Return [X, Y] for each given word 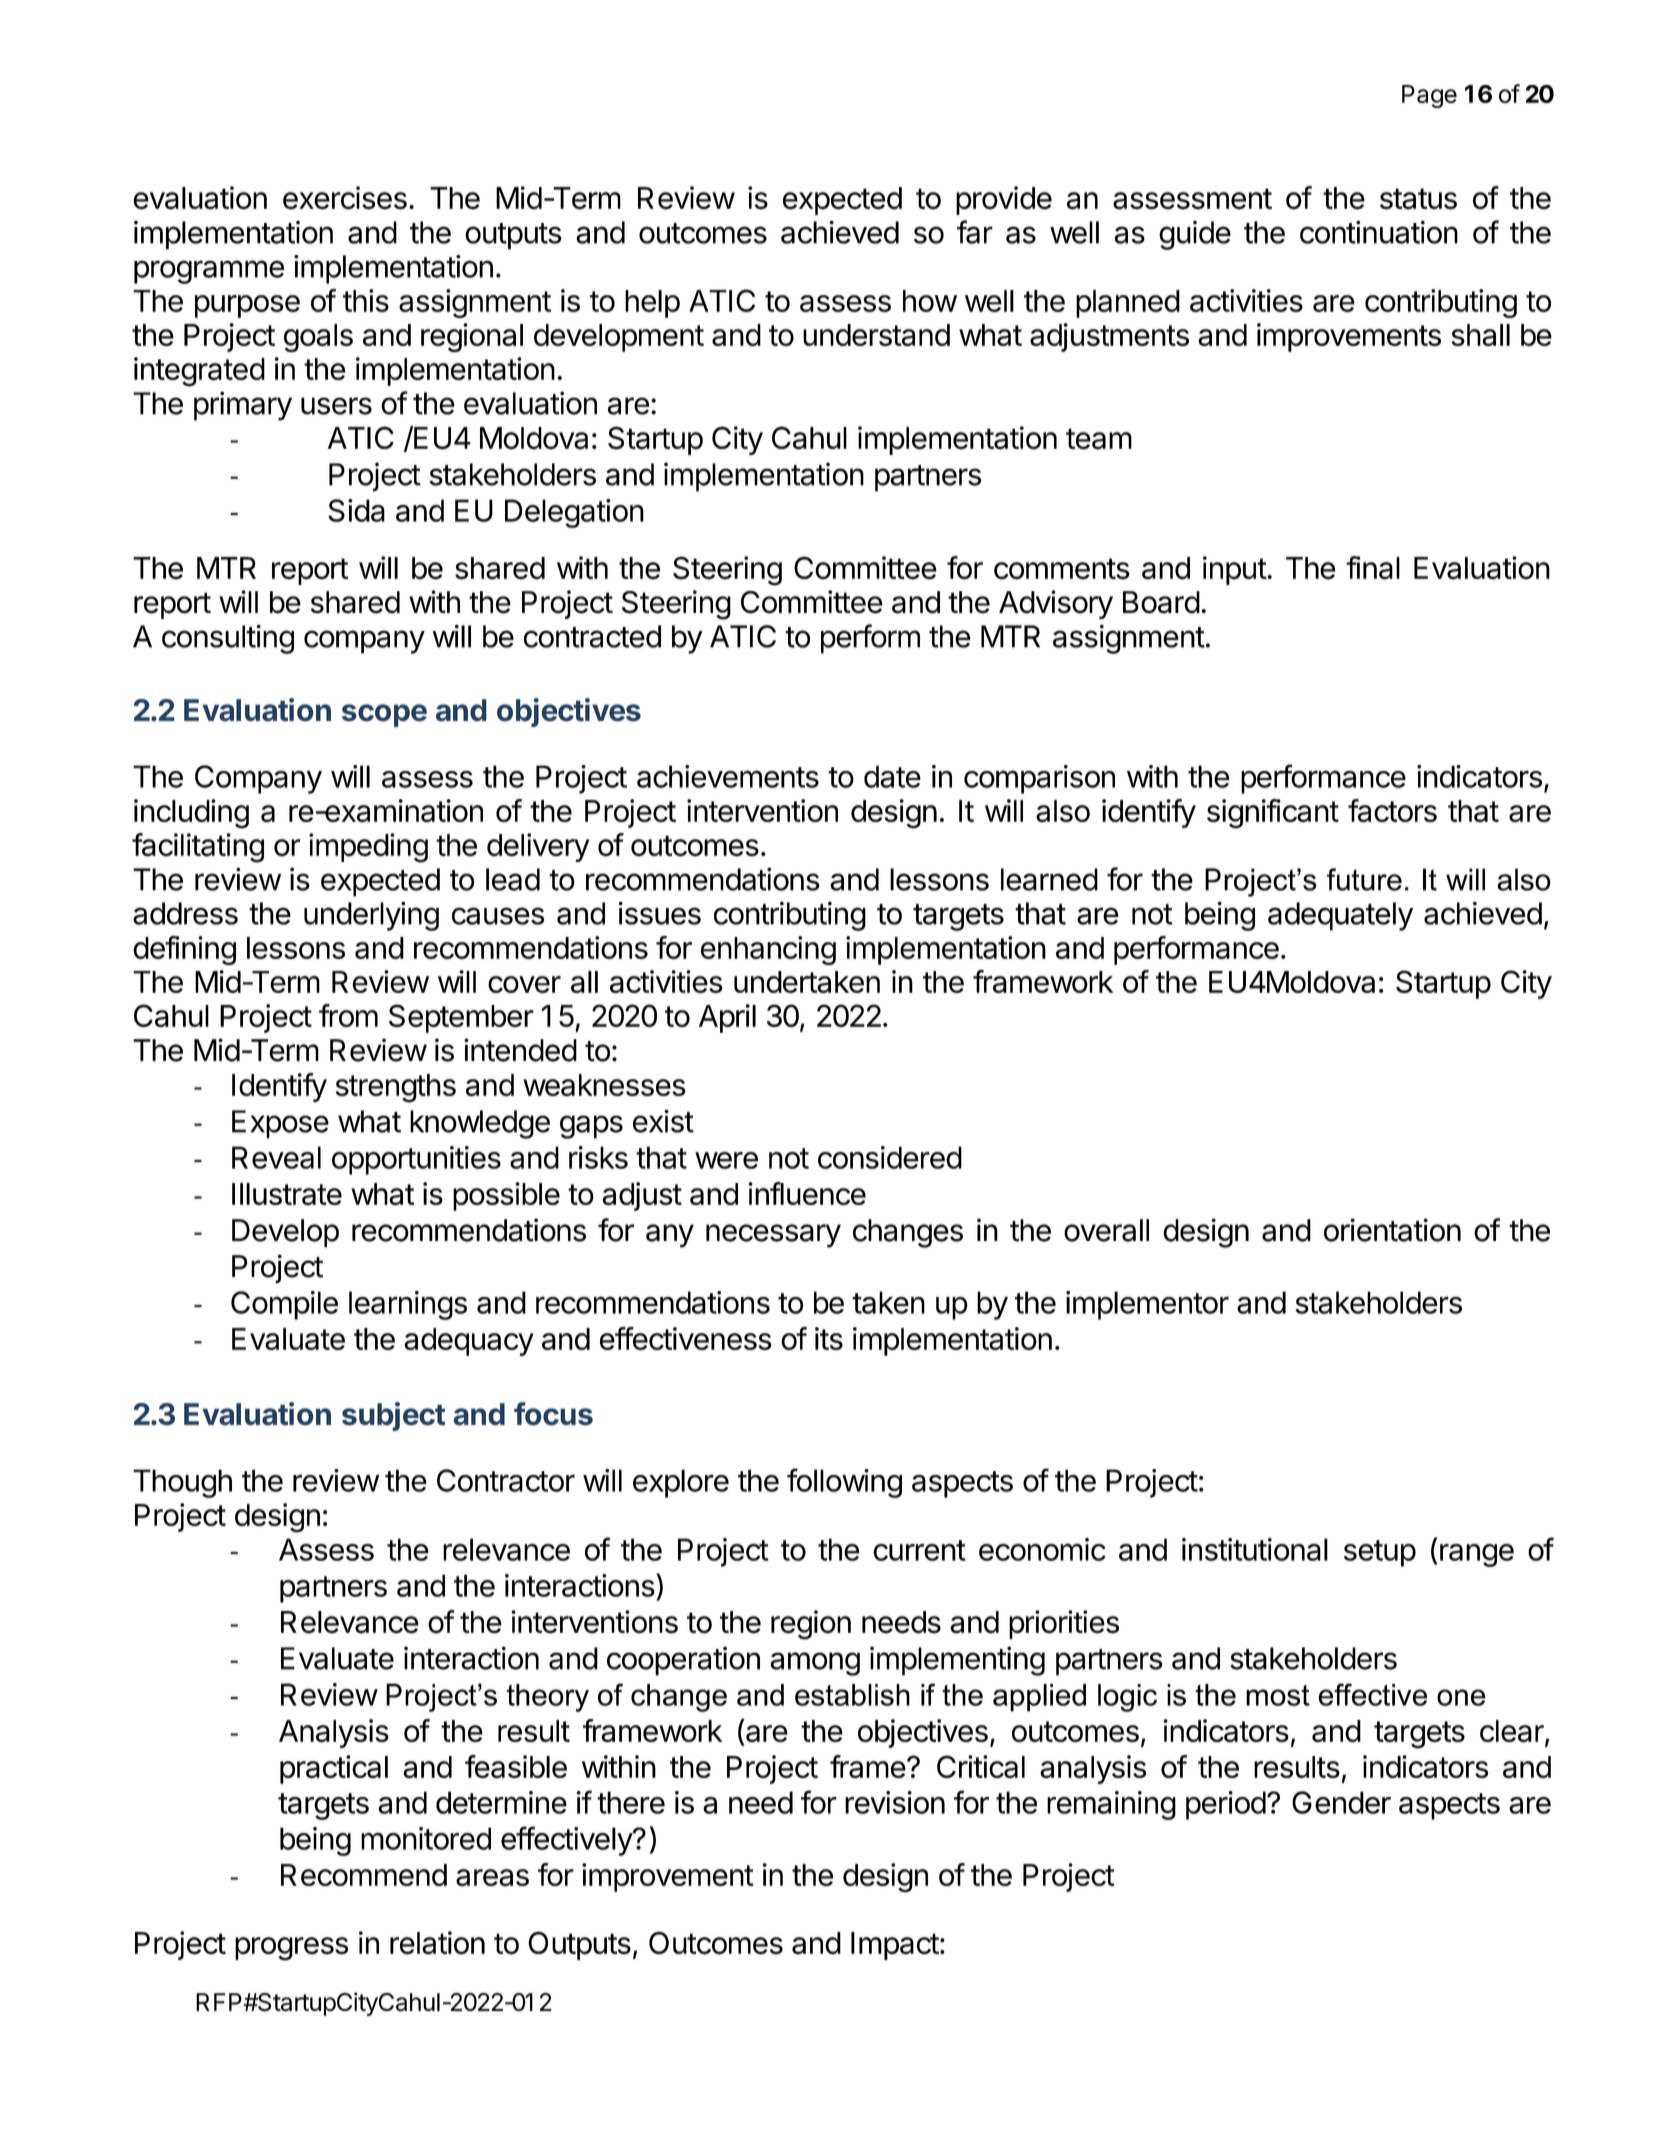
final [1373, 568]
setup [1380, 1553]
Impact [895, 1946]
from [348, 1015]
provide [1004, 200]
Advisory [1056, 604]
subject [393, 1416]
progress [291, 1949]
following [844, 1483]
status [1418, 199]
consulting [228, 639]
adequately [1340, 916]
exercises [345, 198]
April [727, 1018]
